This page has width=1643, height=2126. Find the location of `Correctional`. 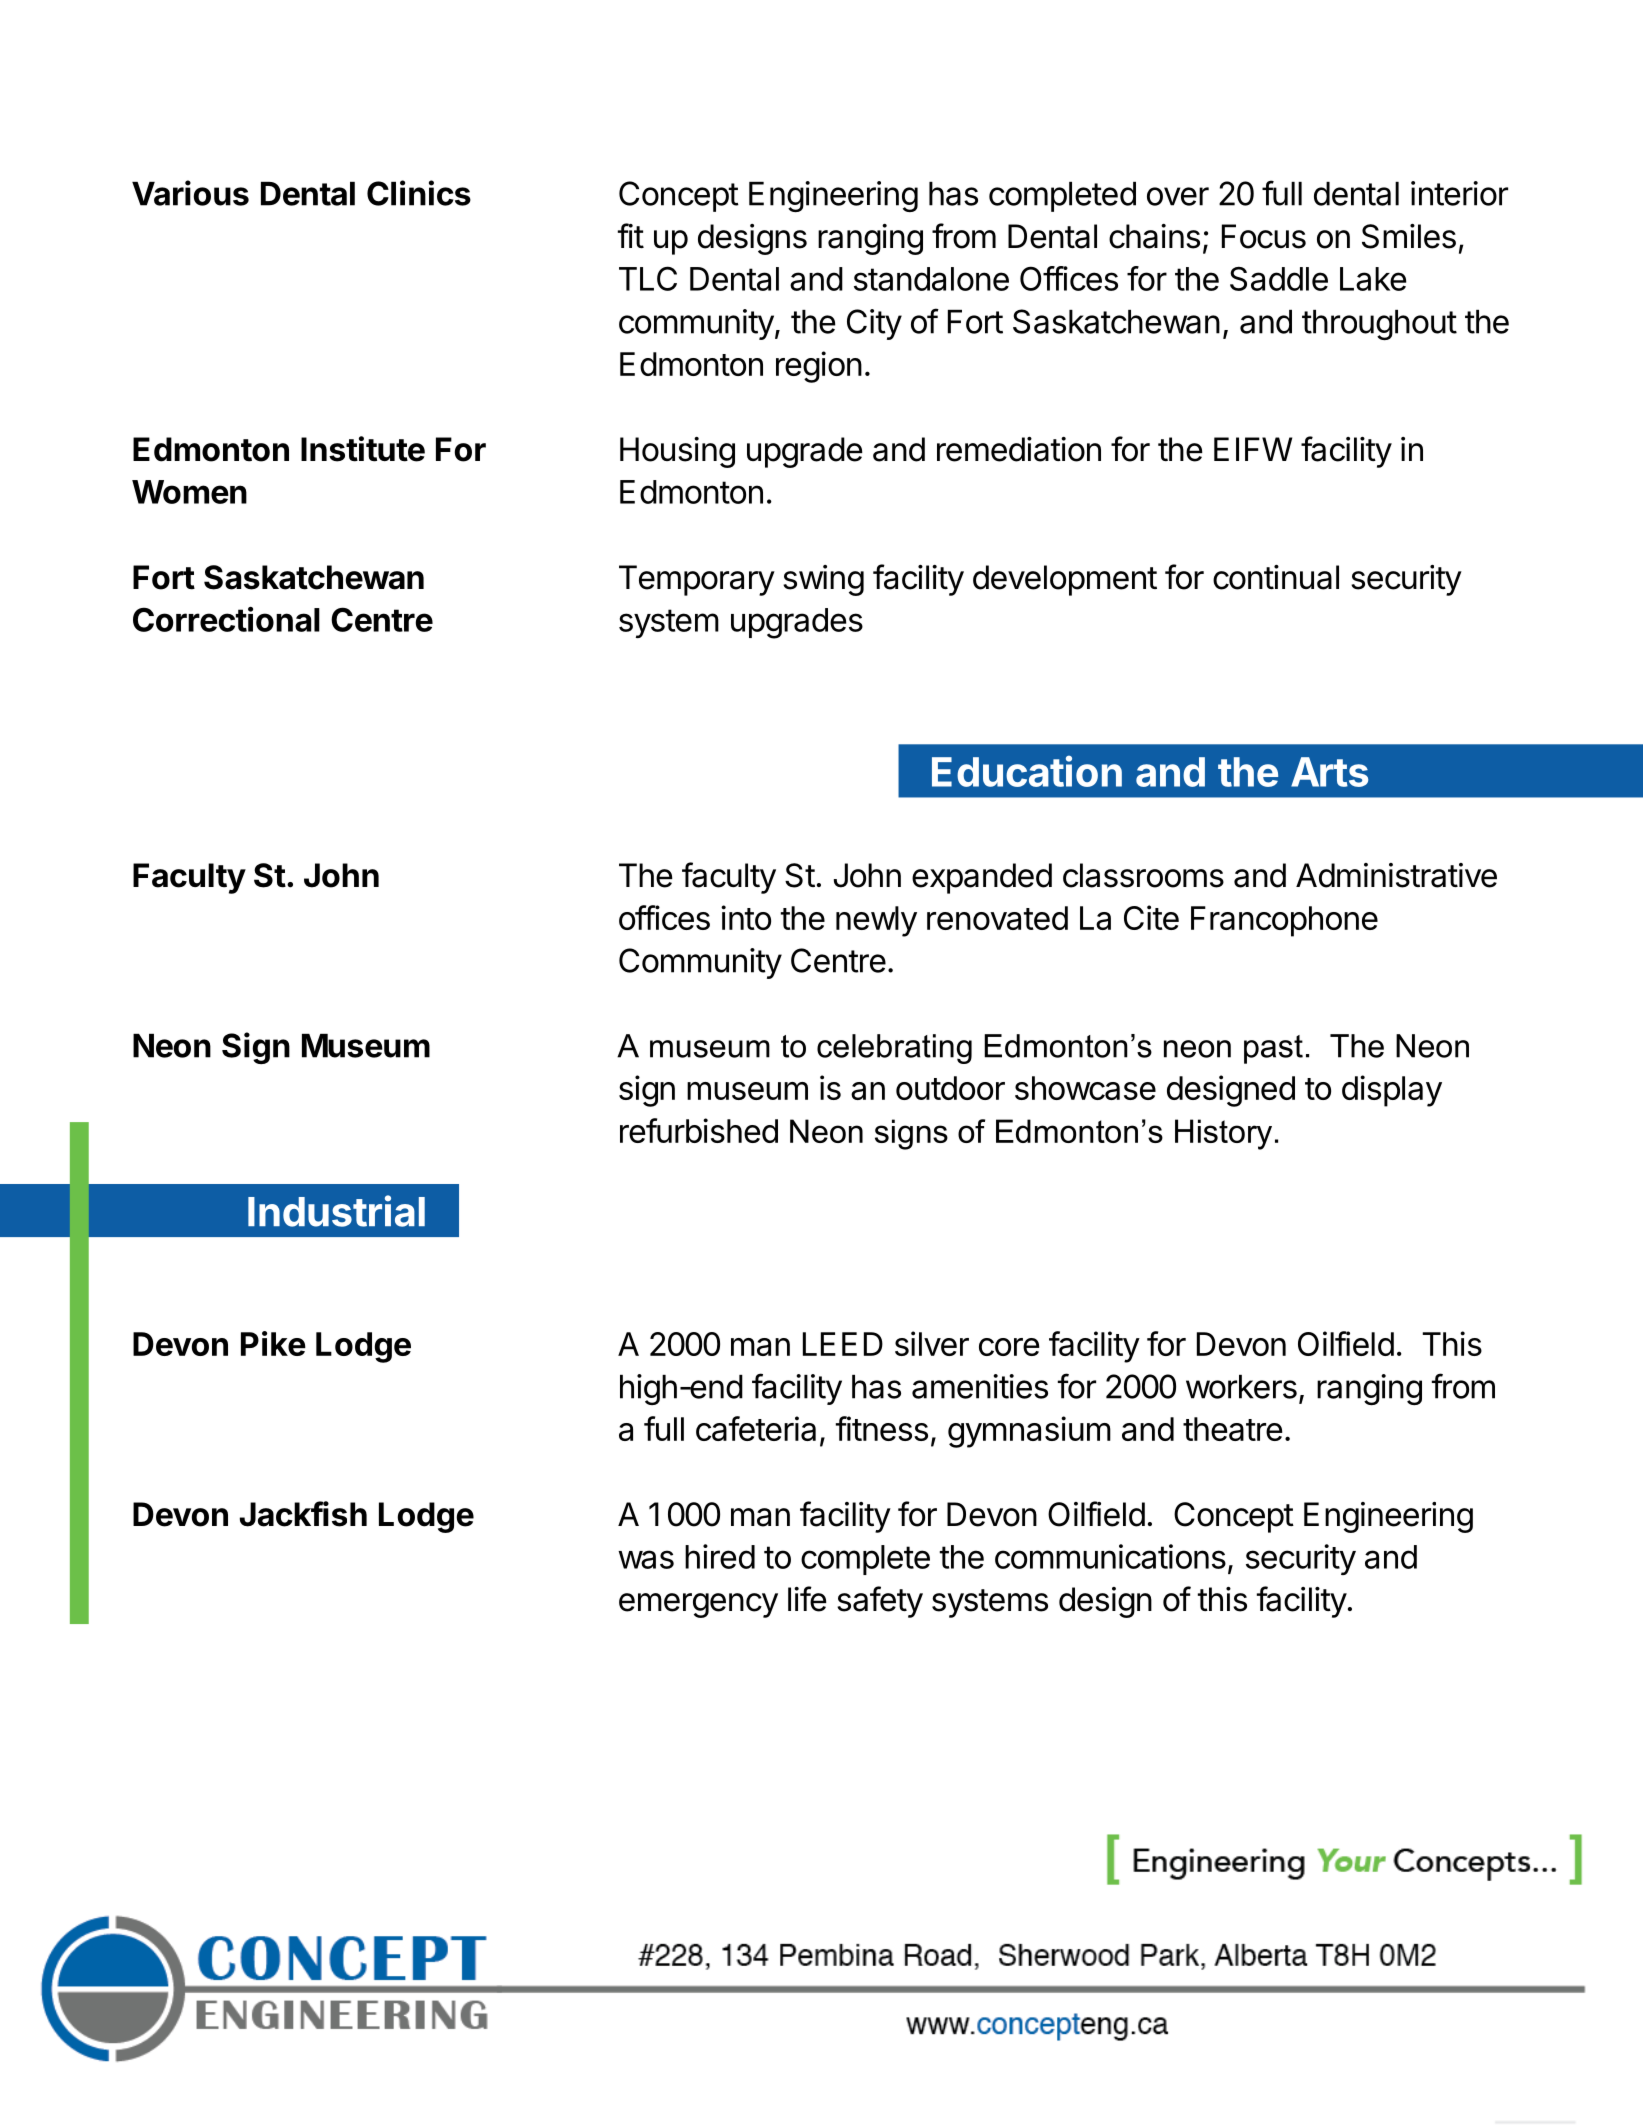

Correctional is located at coordinates (226, 619).
